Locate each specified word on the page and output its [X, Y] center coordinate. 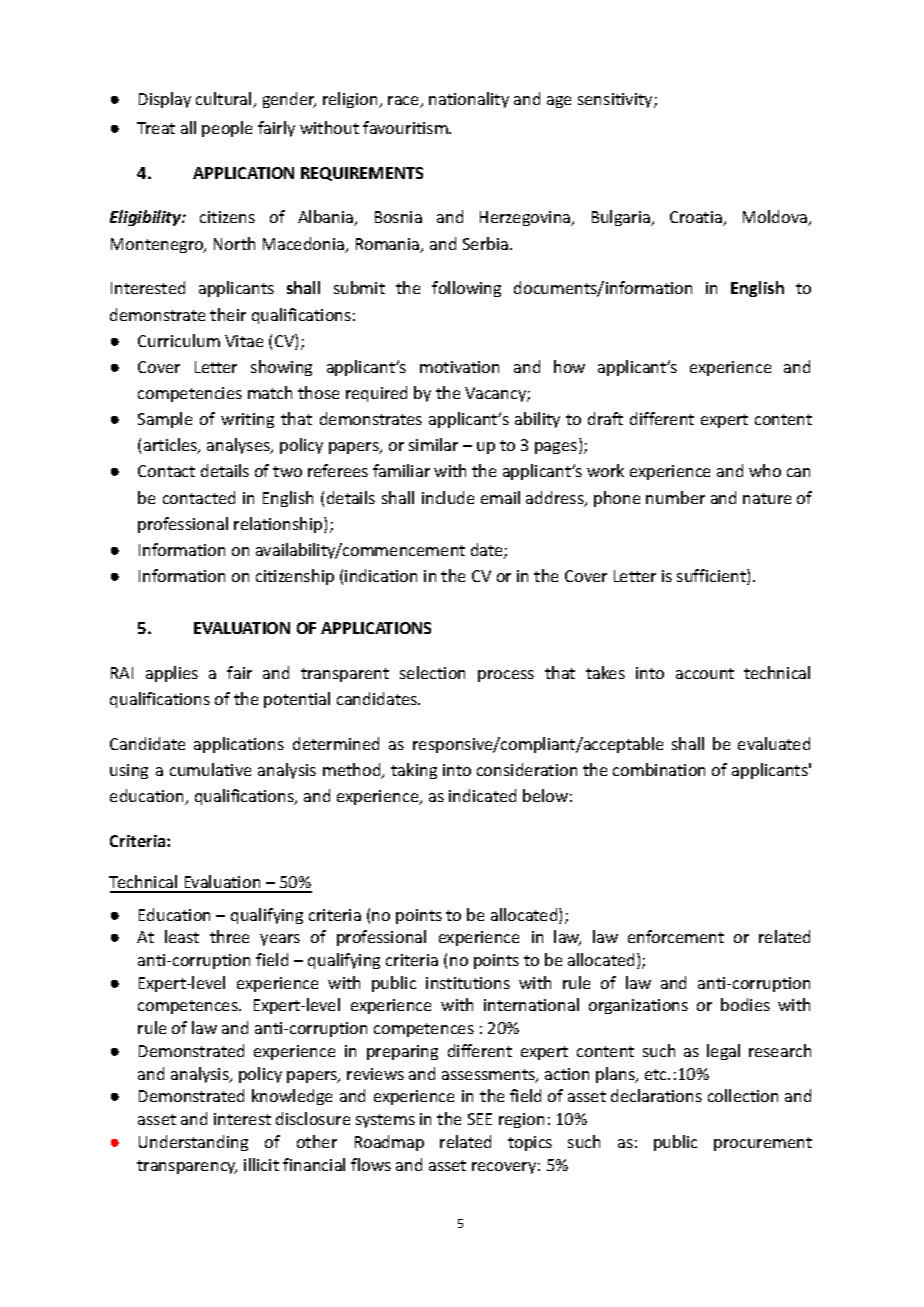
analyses [239, 446]
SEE [480, 1119]
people [227, 129]
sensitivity [616, 100]
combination [659, 769]
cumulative [210, 769]
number [675, 497]
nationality [469, 100]
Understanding [193, 1143]
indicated [482, 795]
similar [433, 444]
